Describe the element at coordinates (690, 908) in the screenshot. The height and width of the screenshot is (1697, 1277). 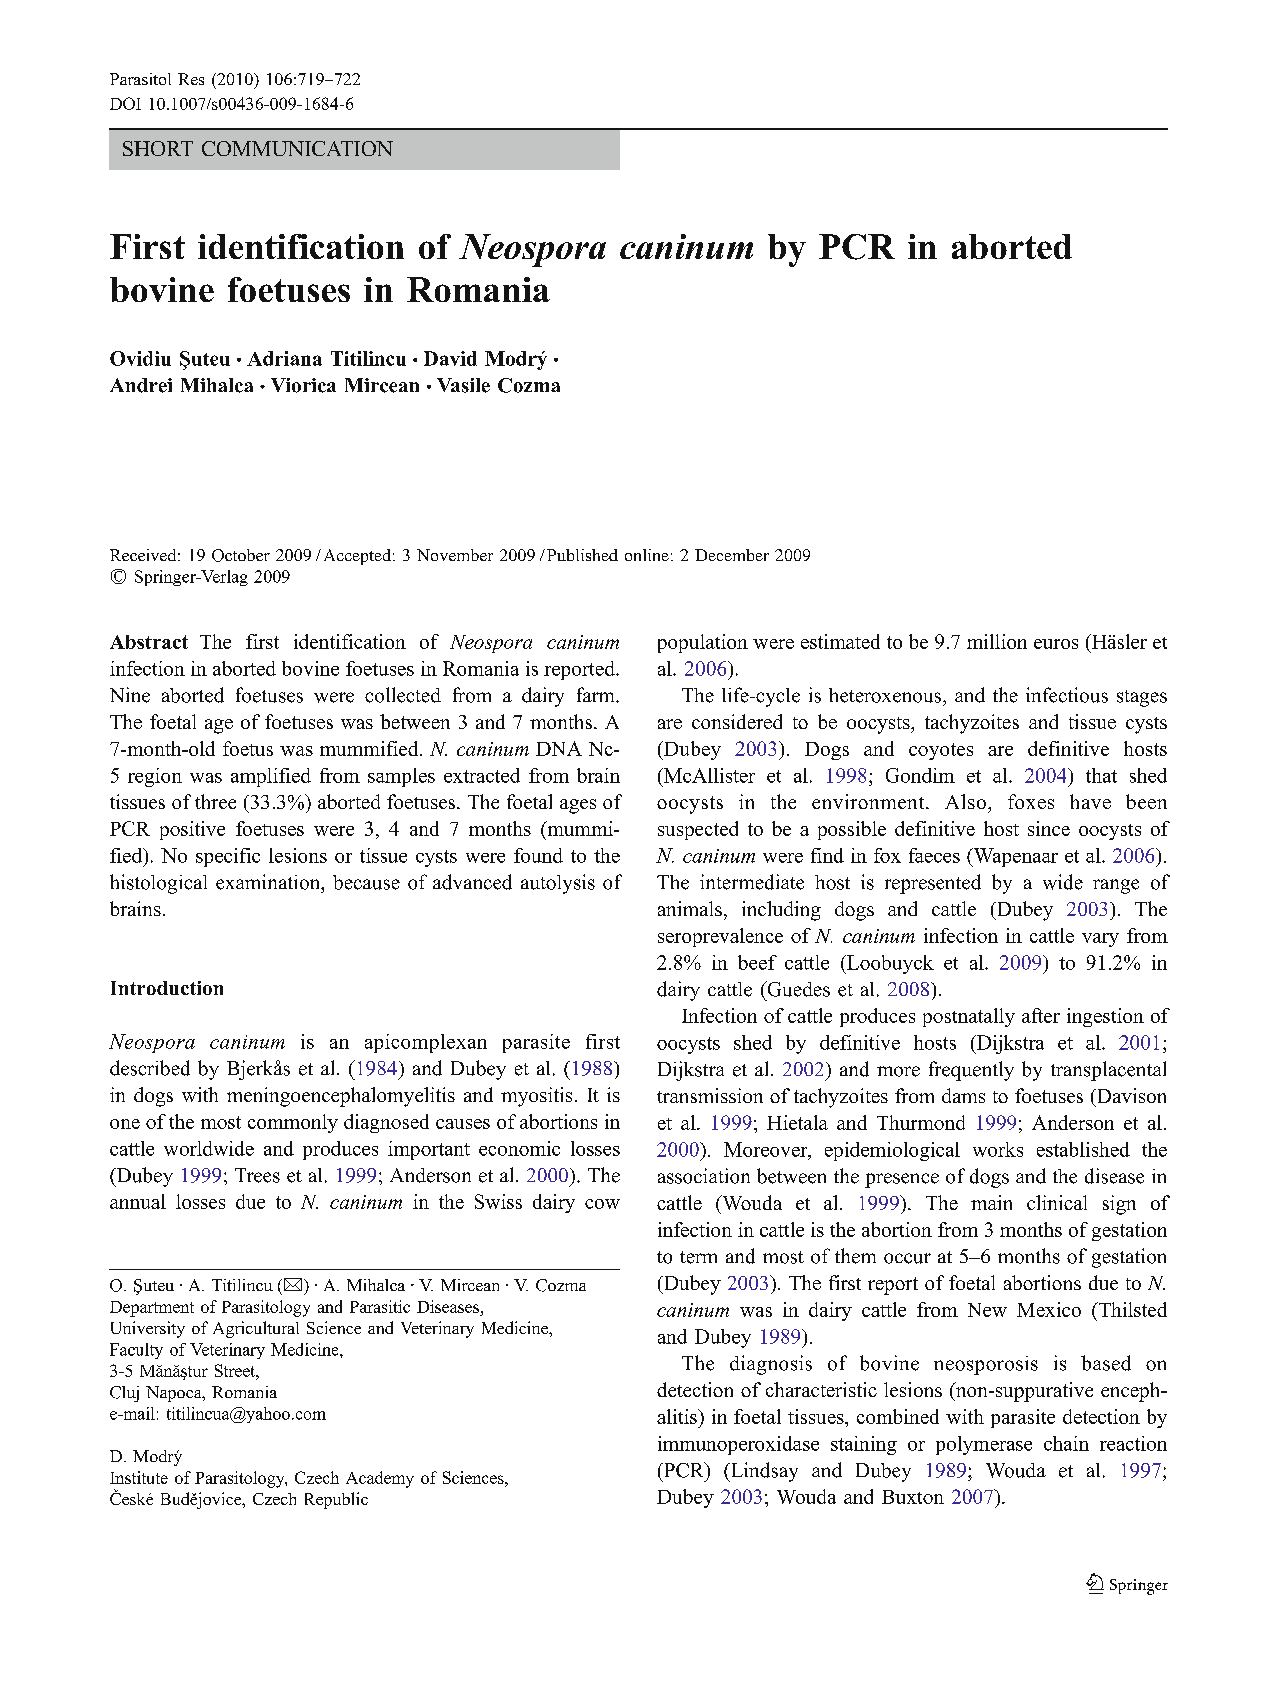
I see `animals` at that location.
